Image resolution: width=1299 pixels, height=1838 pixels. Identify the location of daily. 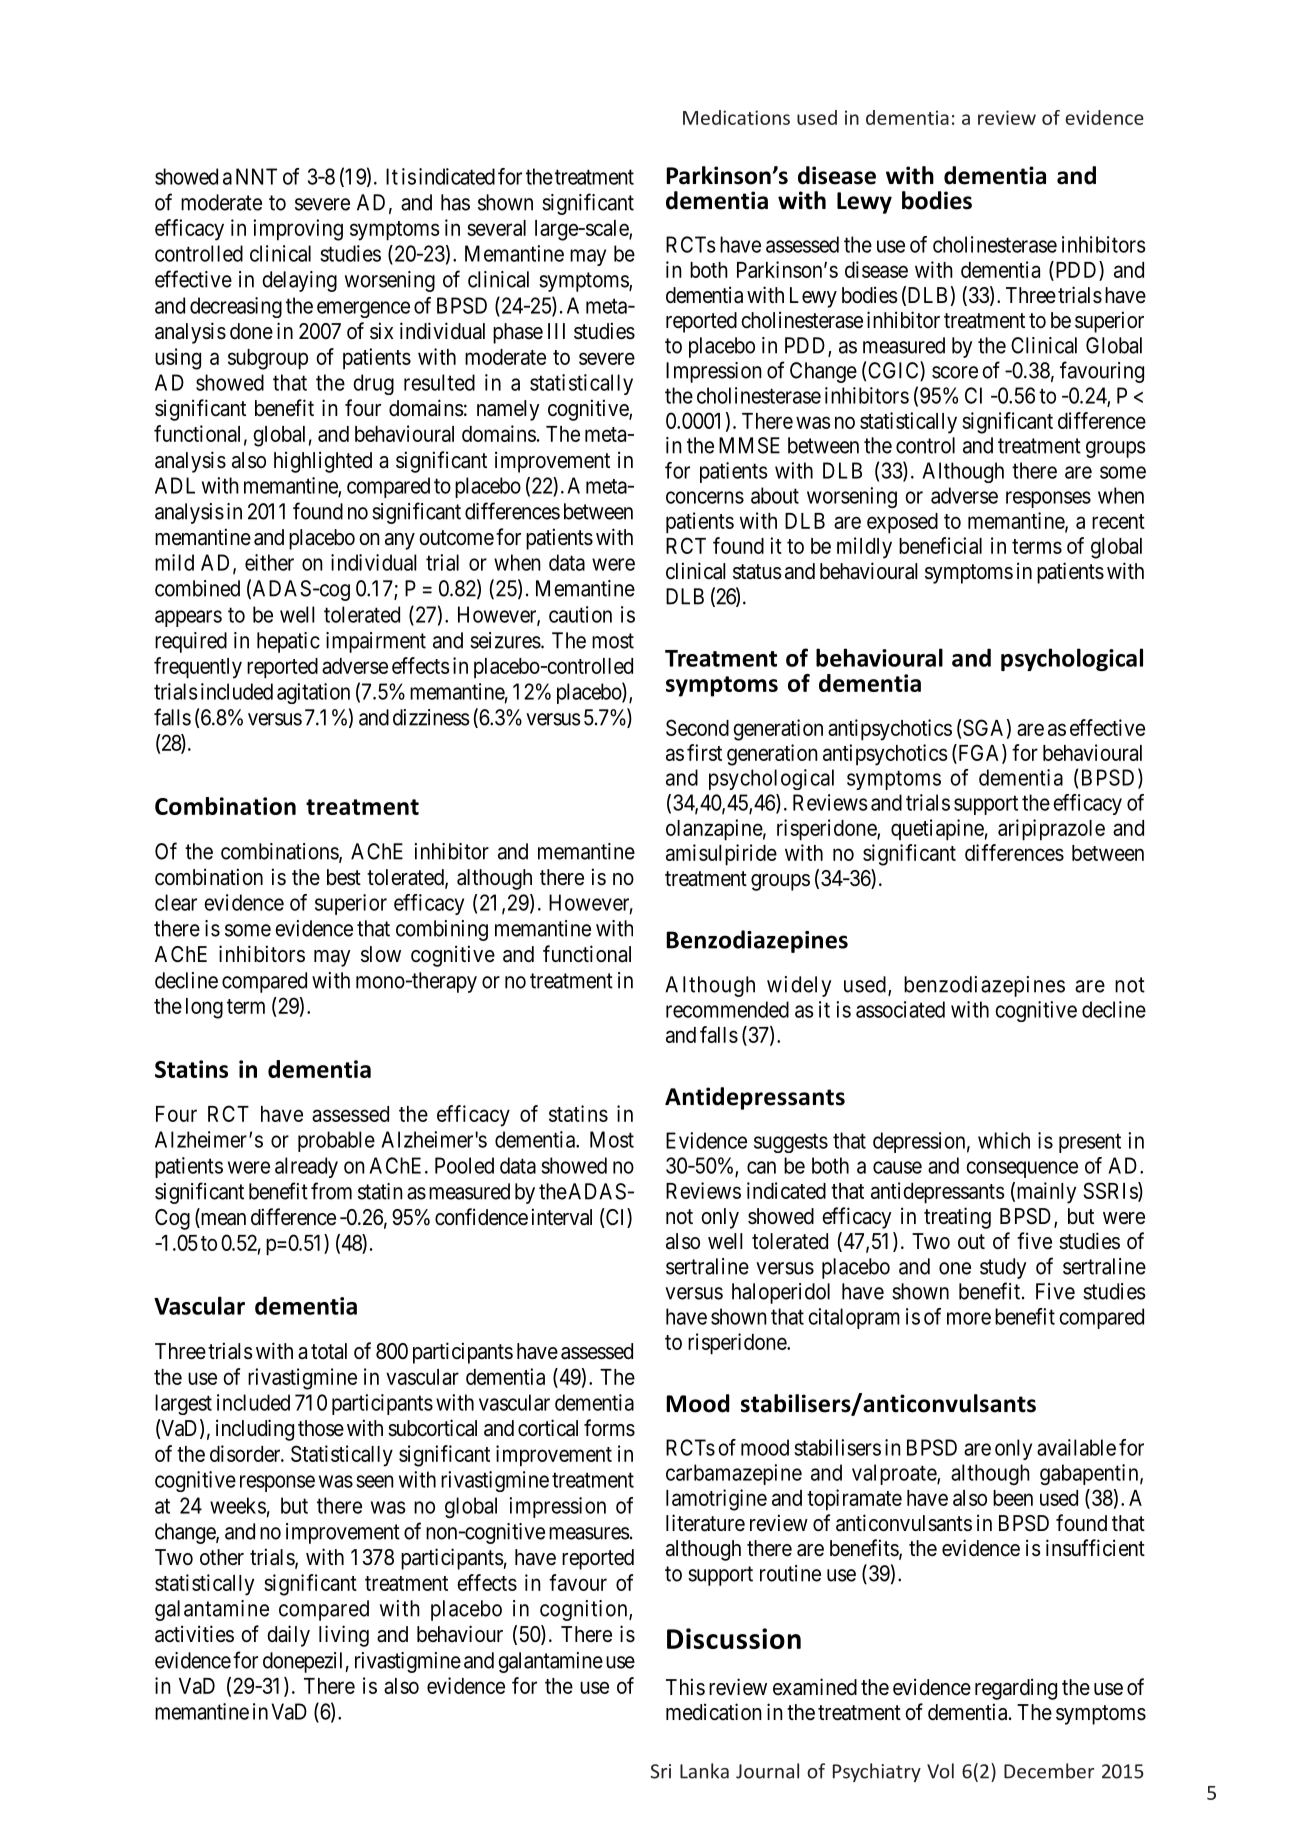
(288, 1636).
